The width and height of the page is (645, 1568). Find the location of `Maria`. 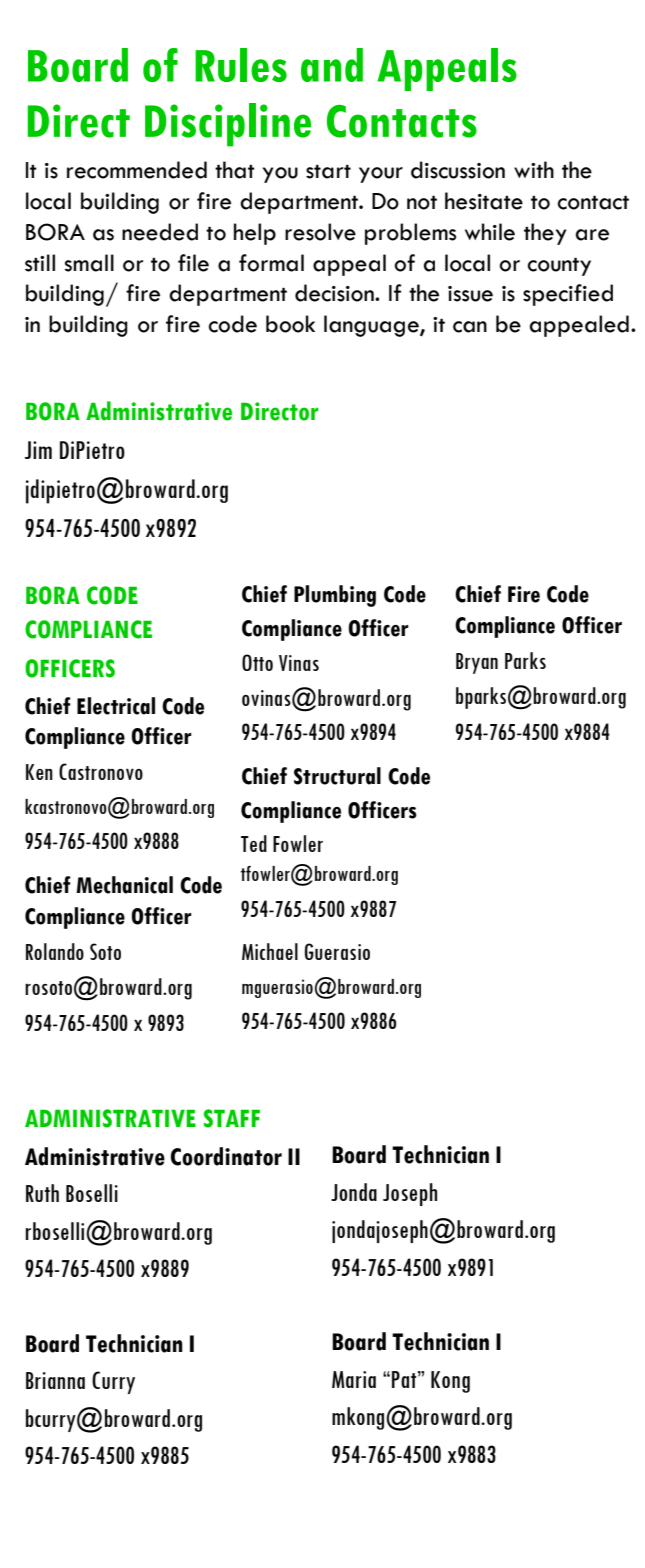

Maria is located at coordinates (354, 1379).
